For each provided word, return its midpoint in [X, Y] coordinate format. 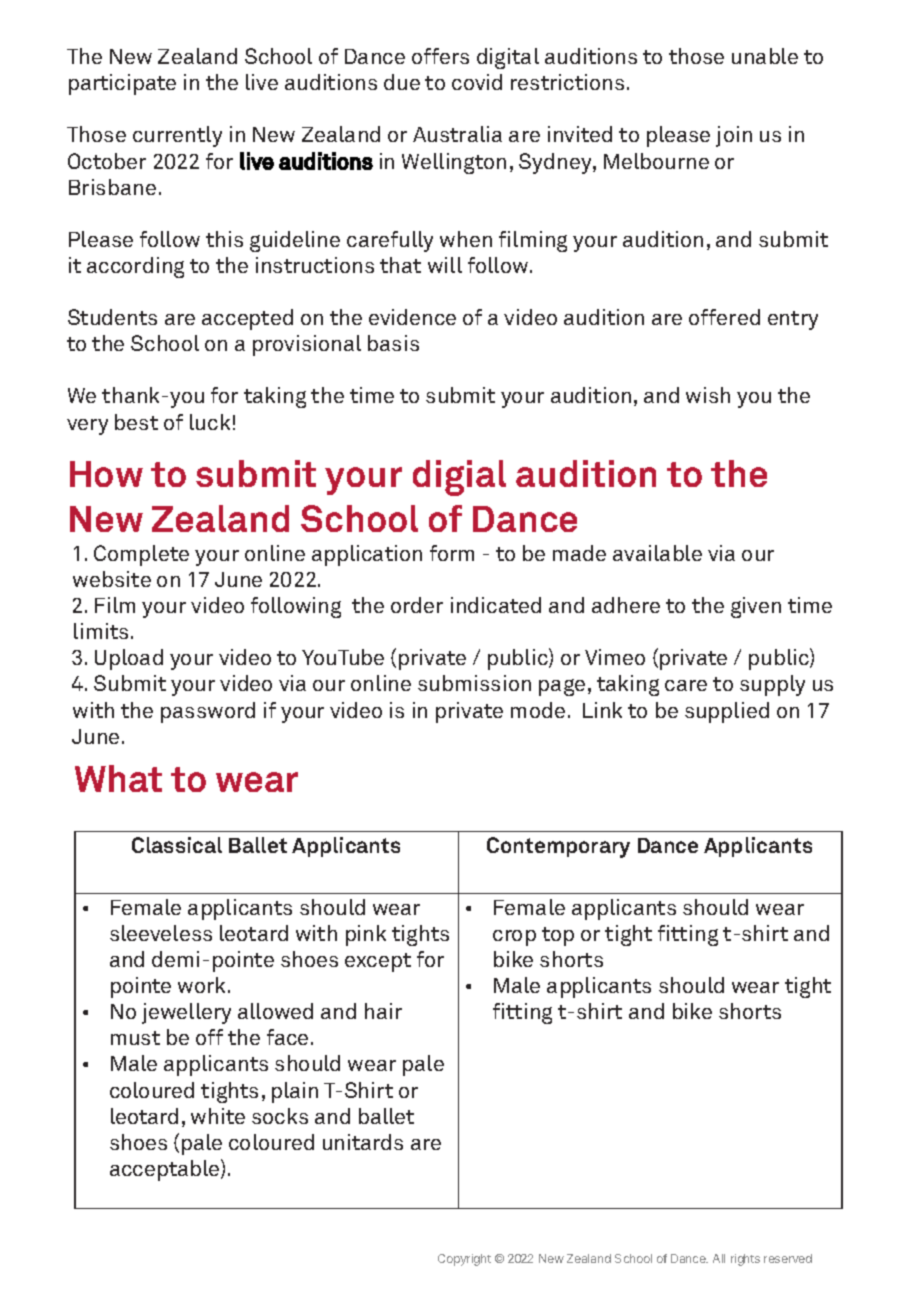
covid [477, 82]
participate [122, 84]
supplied [727, 712]
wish [708, 395]
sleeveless [161, 933]
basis [393, 343]
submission [474, 683]
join [734, 136]
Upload [129, 659]
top [558, 936]
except [378, 962]
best [136, 422]
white [218, 1116]
